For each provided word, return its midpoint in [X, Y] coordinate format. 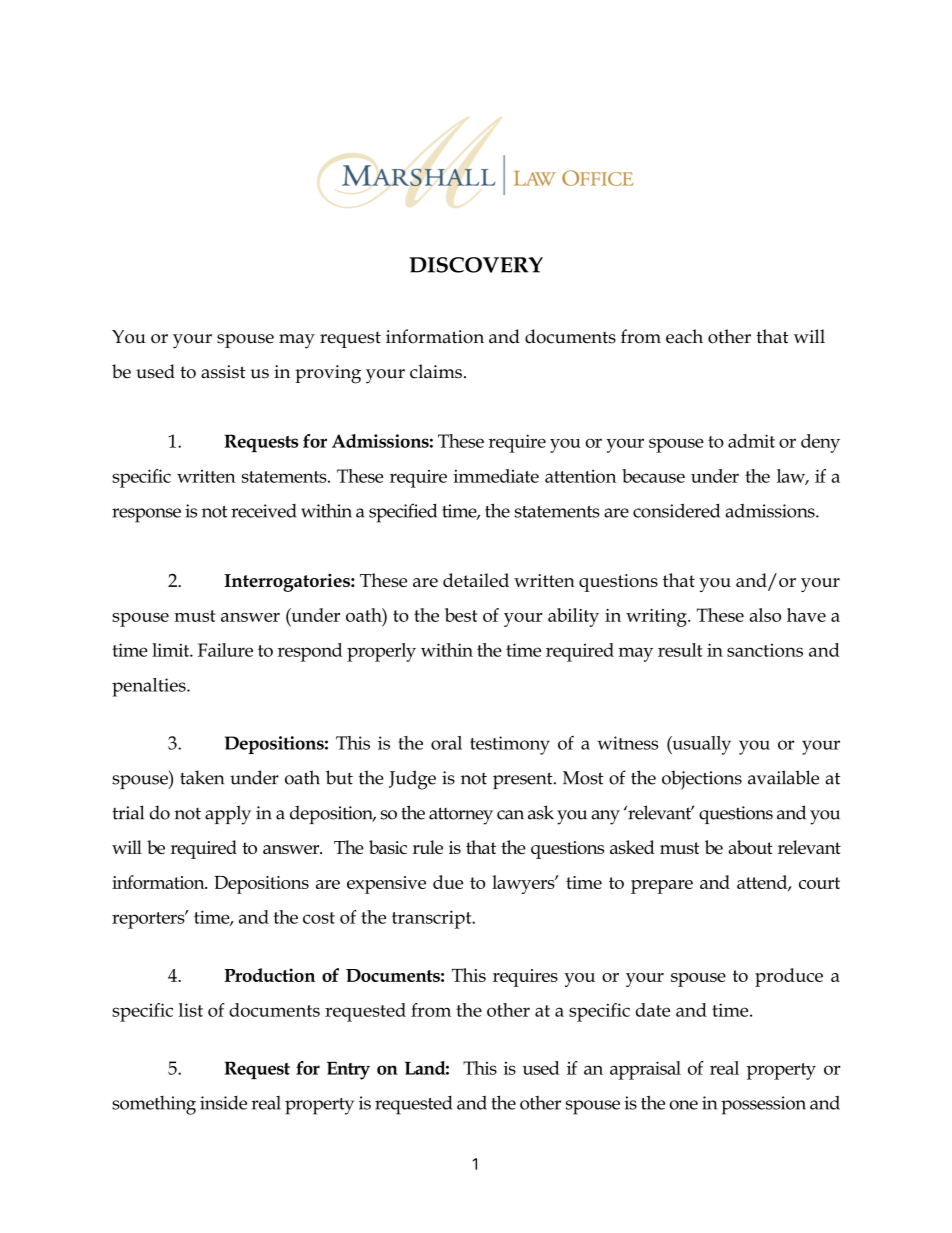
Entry [348, 1070]
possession [763, 1105]
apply [228, 815]
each [684, 336]
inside [223, 1103]
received [264, 511]
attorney [461, 816]
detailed [476, 580]
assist [223, 372]
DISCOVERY [476, 265]
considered [676, 510]
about [750, 847]
